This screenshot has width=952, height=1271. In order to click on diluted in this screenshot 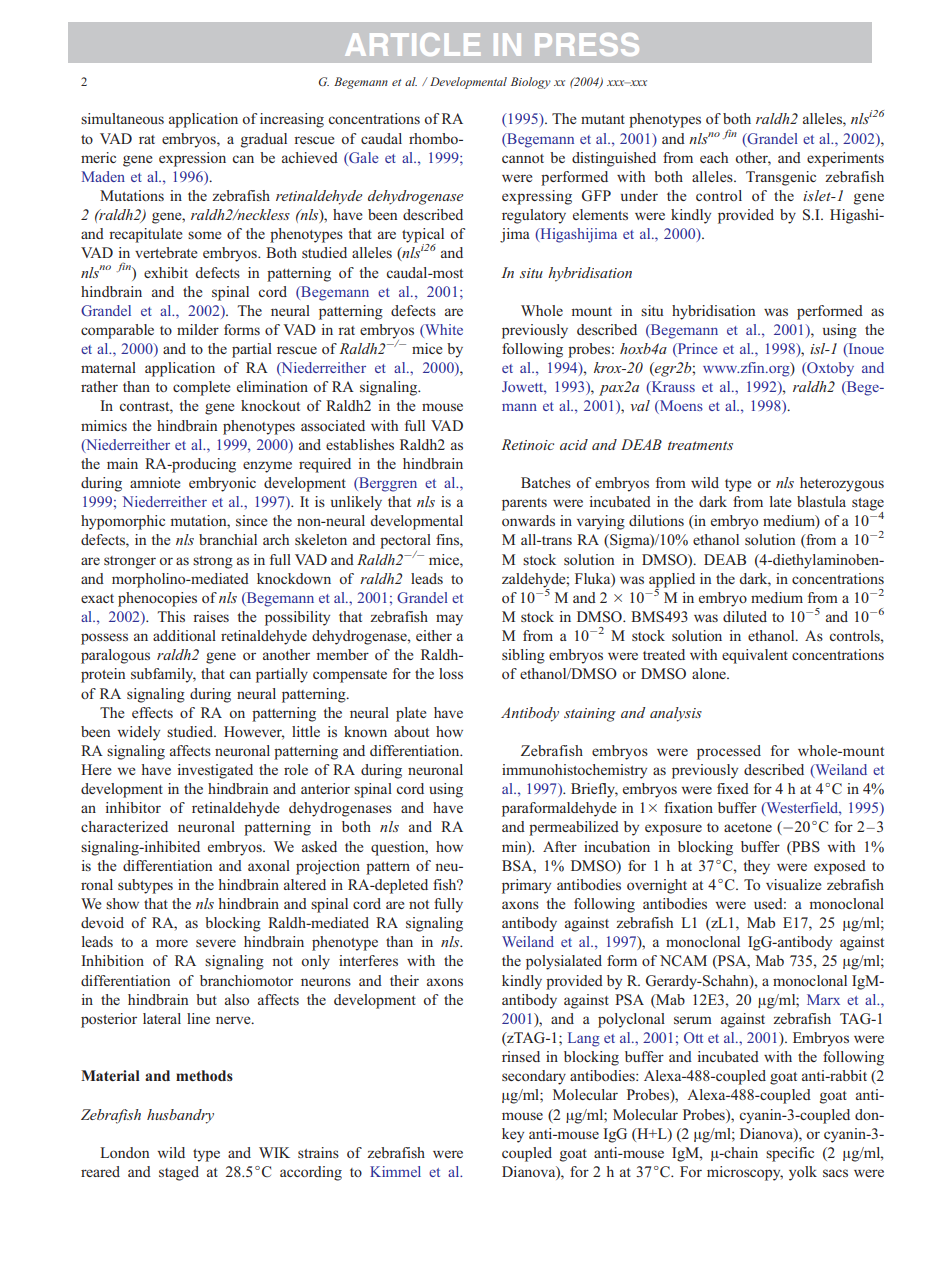, I will do `click(745, 616)`.
